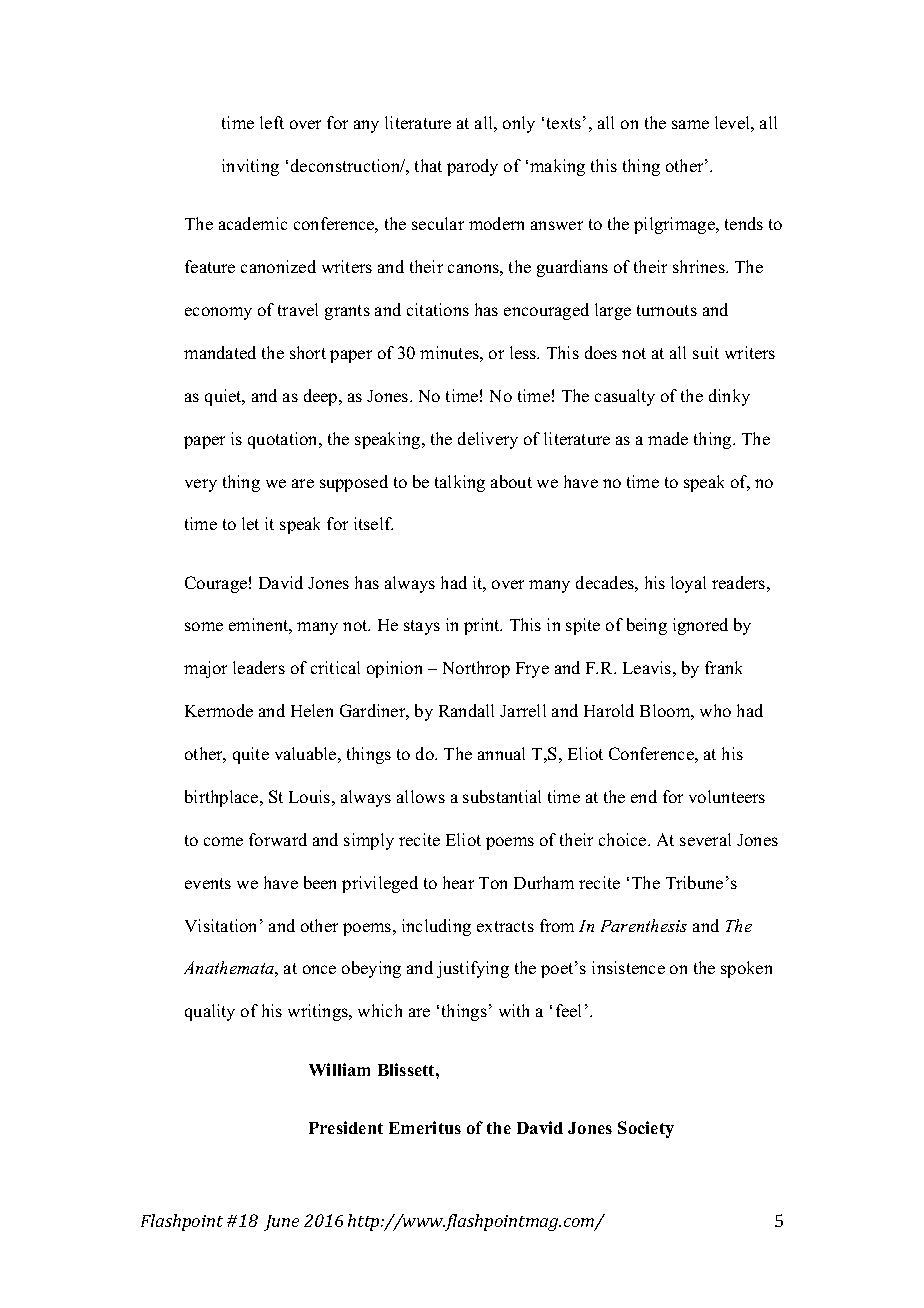  Describe the element at coordinates (472, 167) in the screenshot. I see `parody` at that location.
